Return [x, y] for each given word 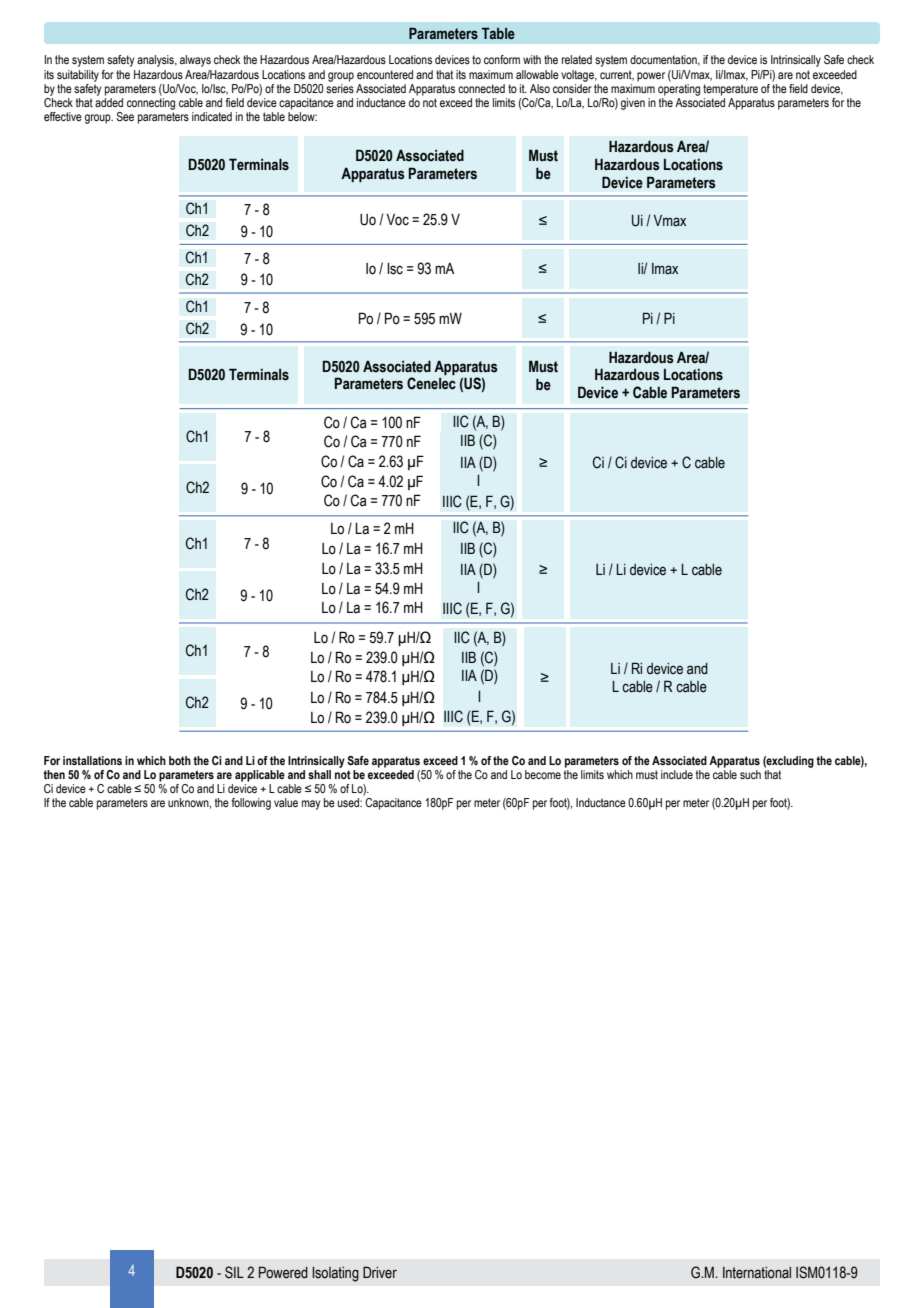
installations [92, 760]
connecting [151, 104]
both [180, 760]
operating [679, 90]
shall [319, 774]
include [677, 774]
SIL [234, 1272]
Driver [380, 1272]
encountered [385, 74]
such [750, 774]
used [349, 802]
